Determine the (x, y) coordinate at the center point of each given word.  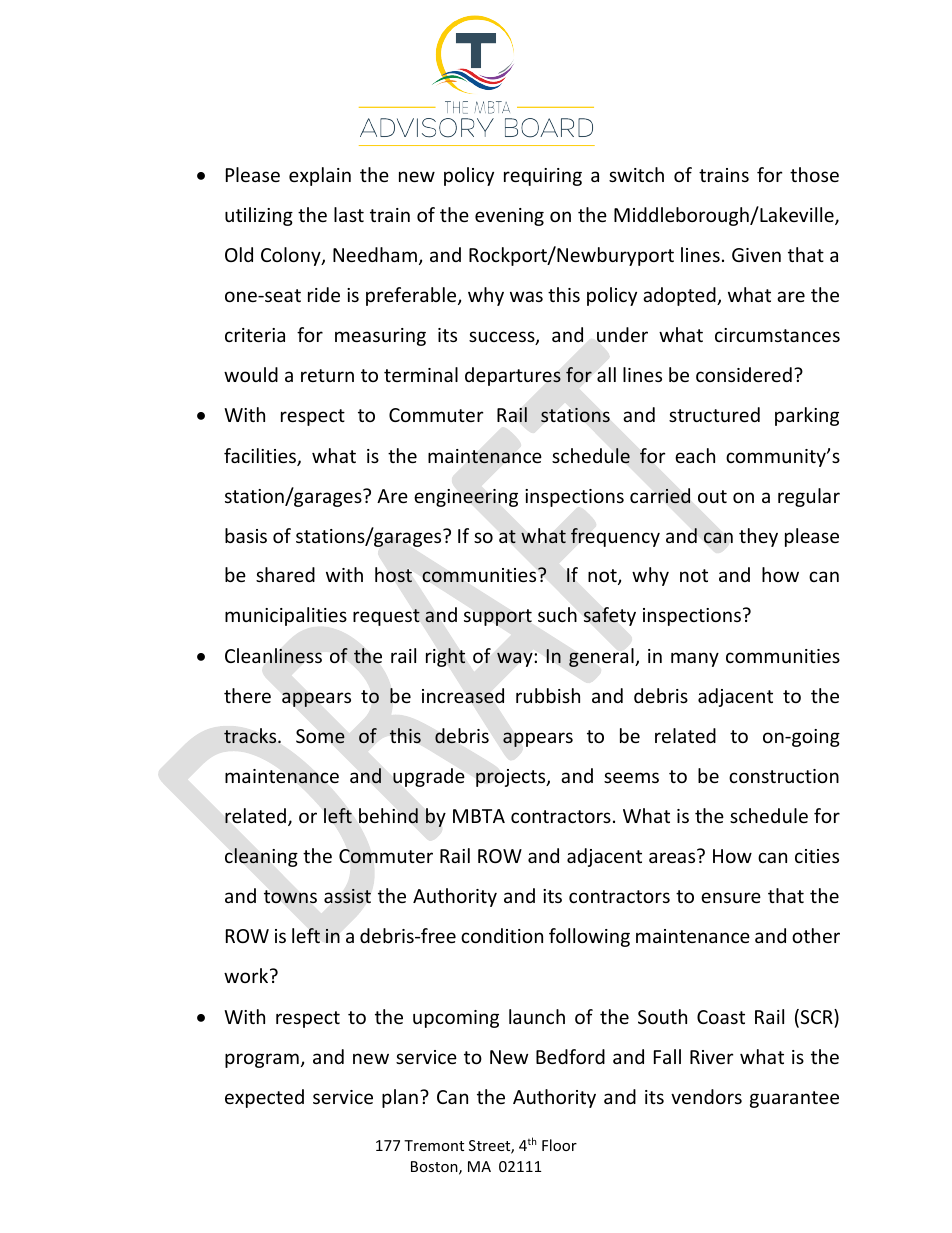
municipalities (286, 616)
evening (509, 217)
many (695, 659)
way (515, 659)
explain (320, 176)
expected (264, 1098)
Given (756, 255)
